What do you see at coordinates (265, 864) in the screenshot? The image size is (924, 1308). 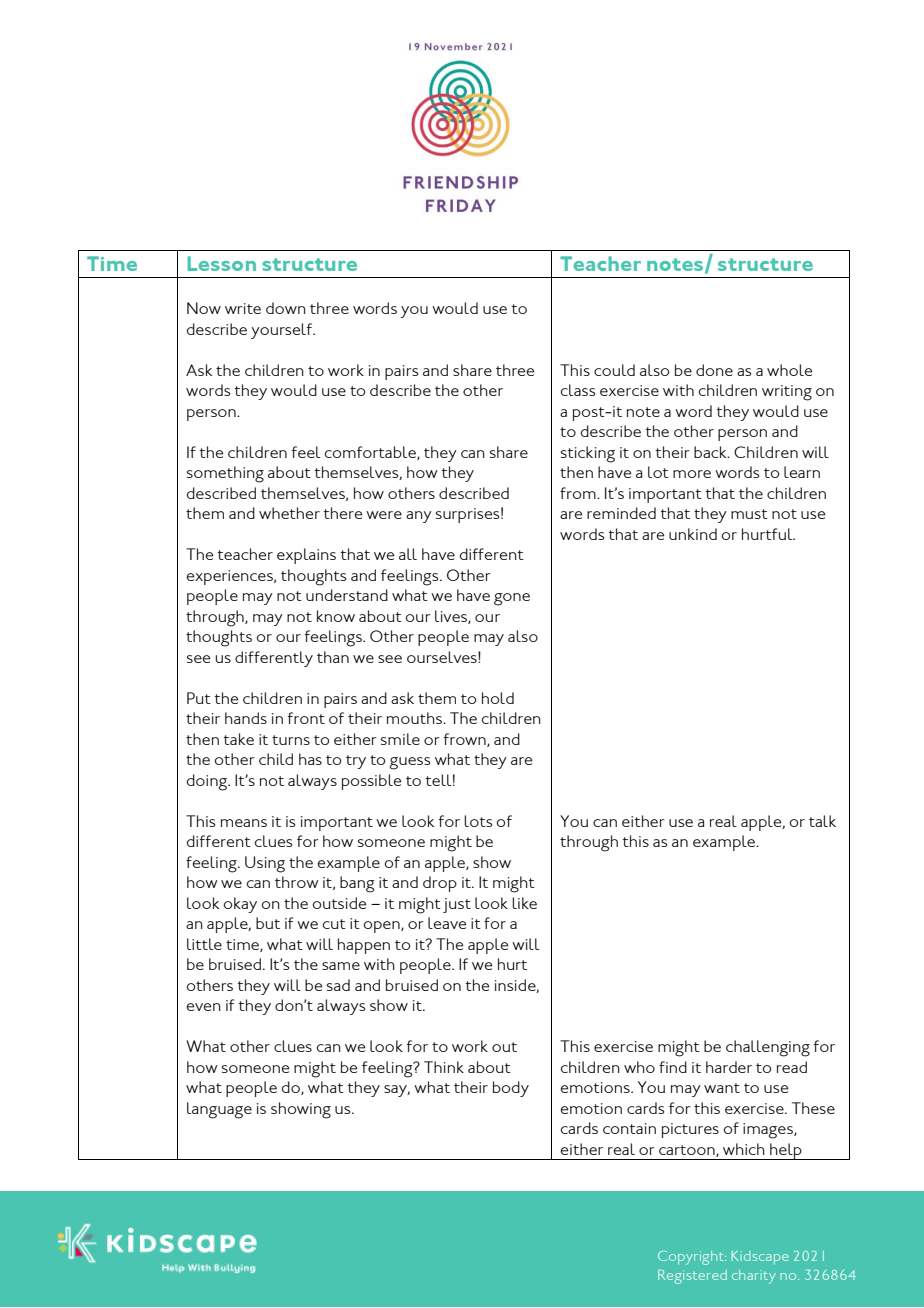 I see `Using` at bounding box center [265, 864].
